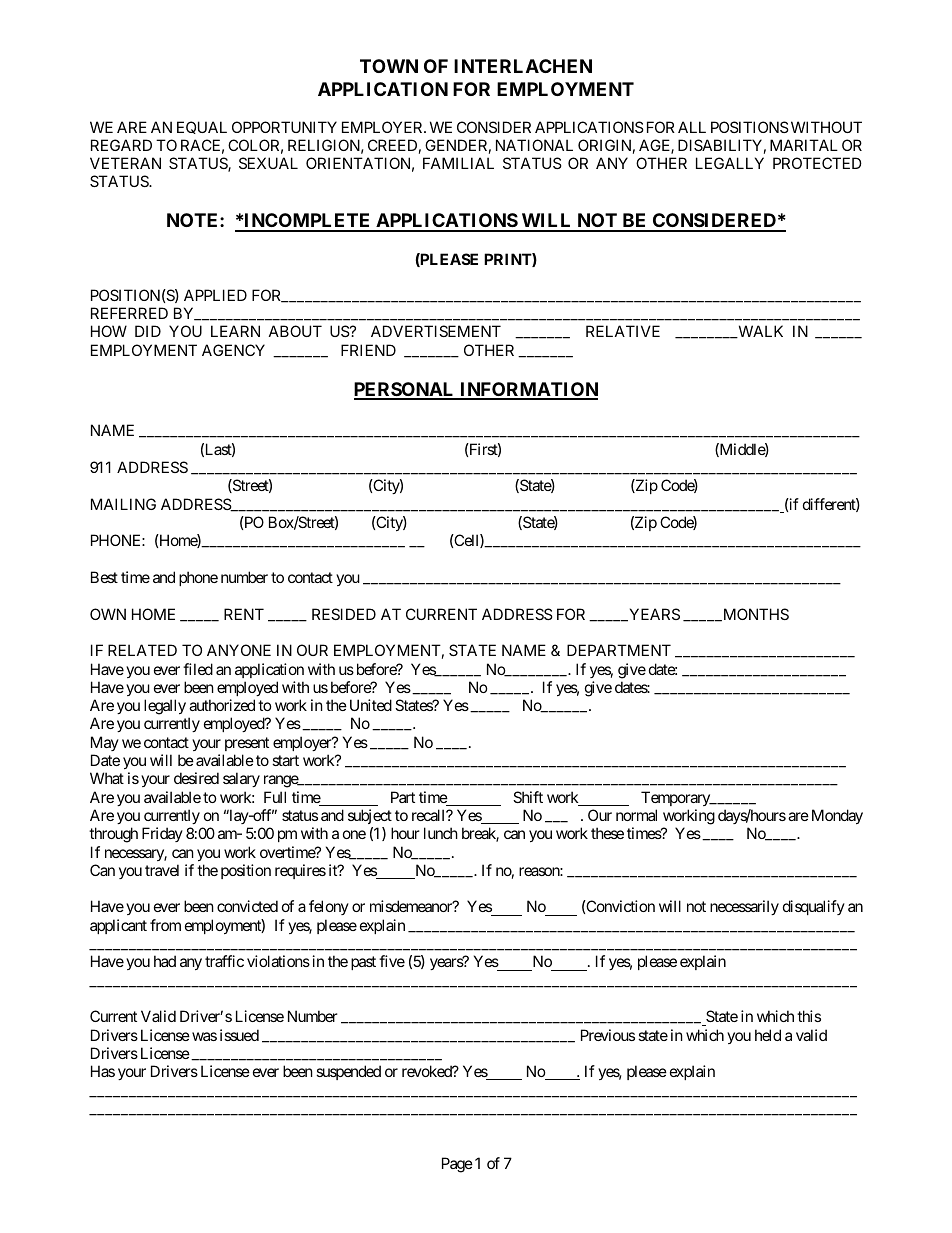 The width and height of the document is (952, 1233). I want to click on MARITAL, so click(804, 145).
